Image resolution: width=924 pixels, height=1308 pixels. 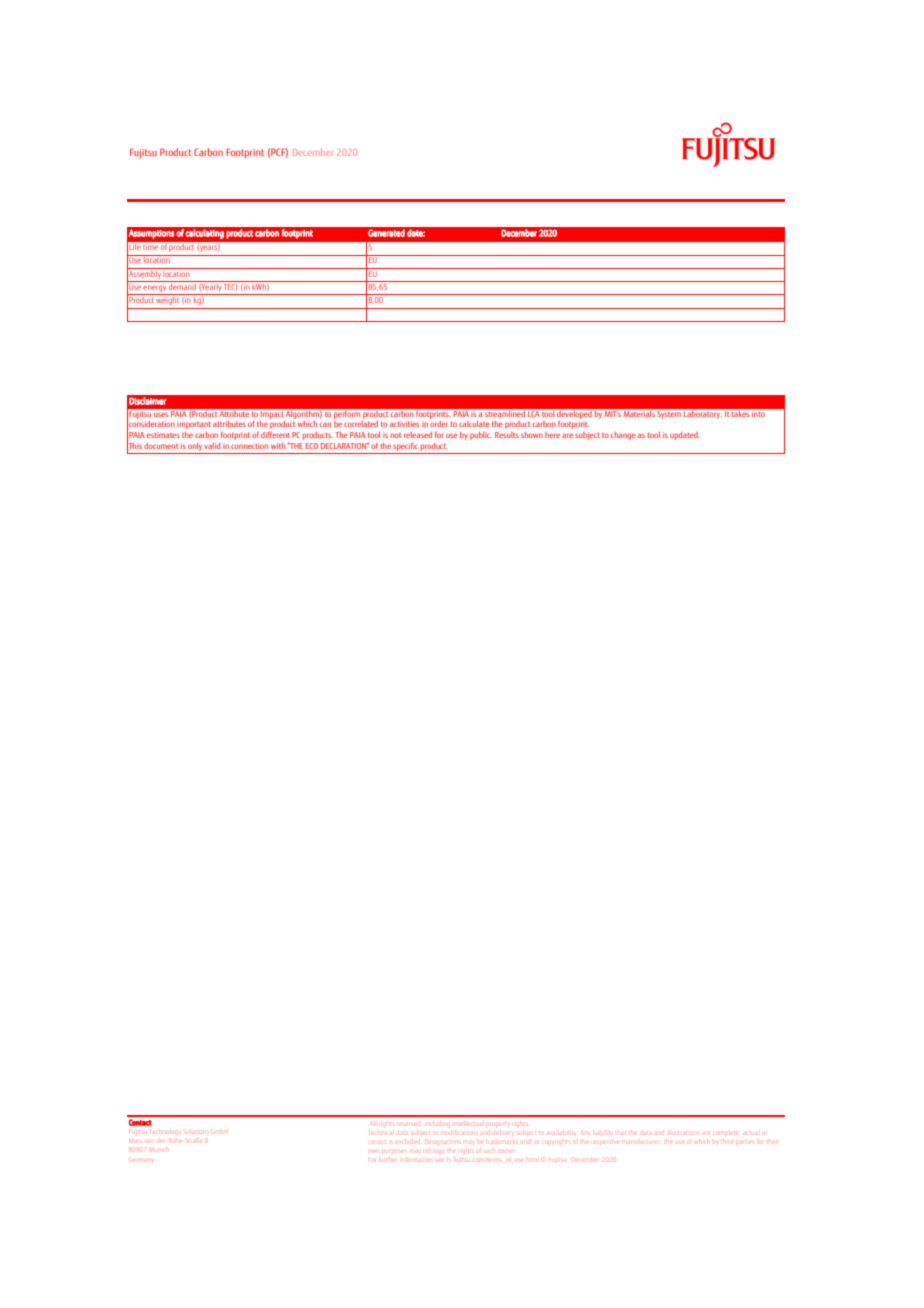 What do you see at coordinates (278, 446) in the screenshot?
I see `with` at bounding box center [278, 446].
